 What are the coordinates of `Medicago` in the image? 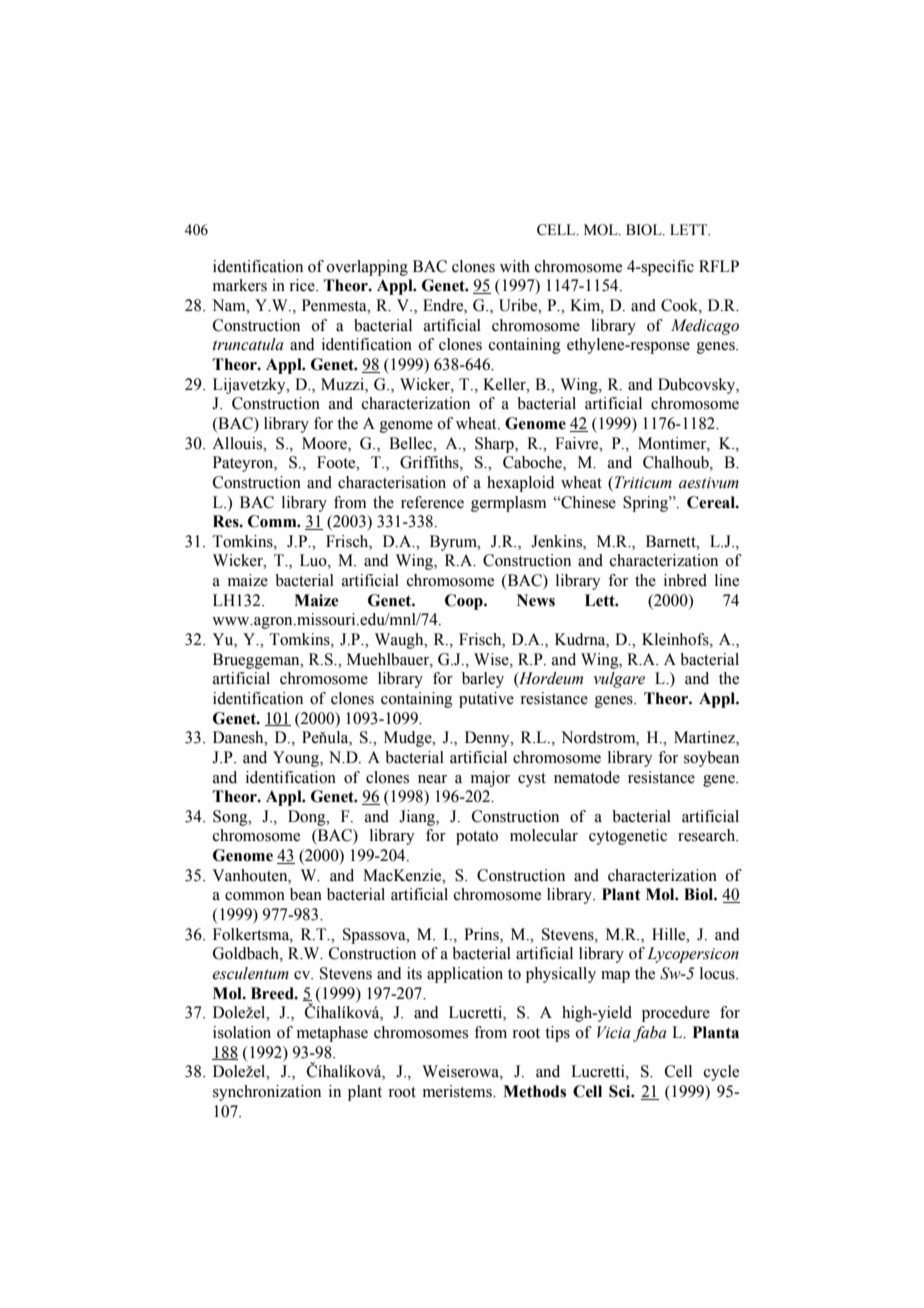 It's located at (705, 327).
